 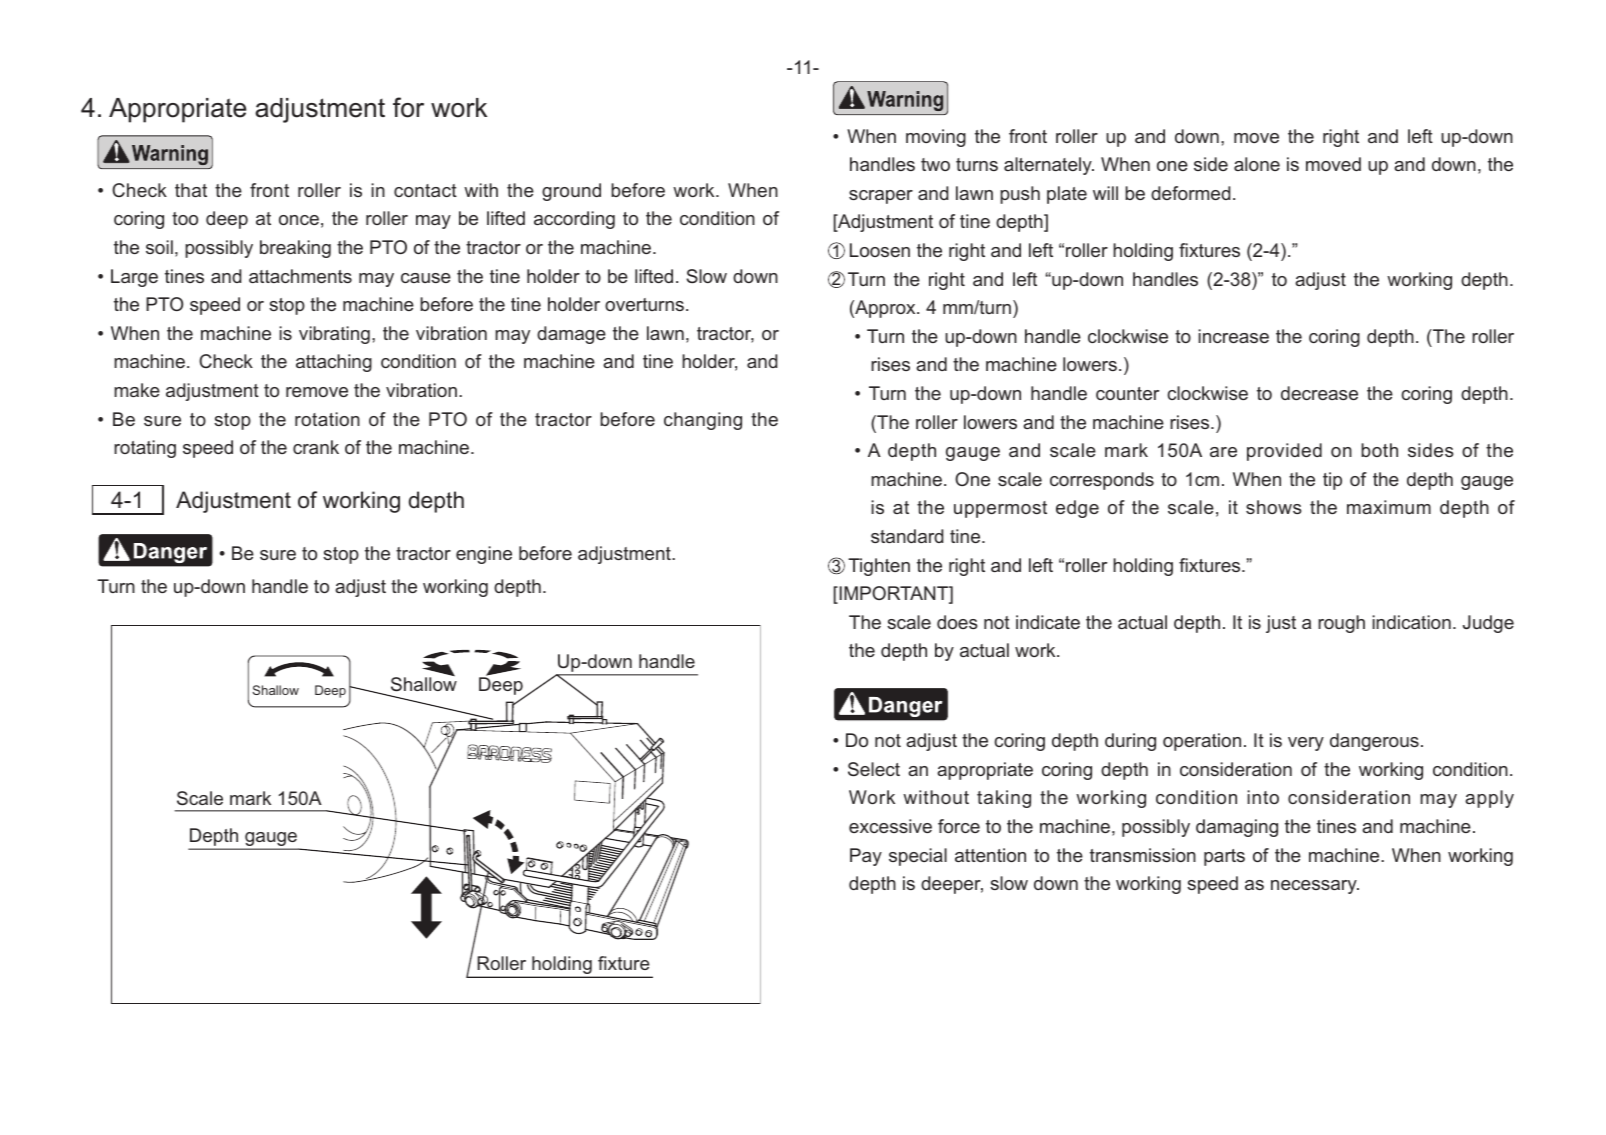 I want to click on engine, so click(x=484, y=555).
